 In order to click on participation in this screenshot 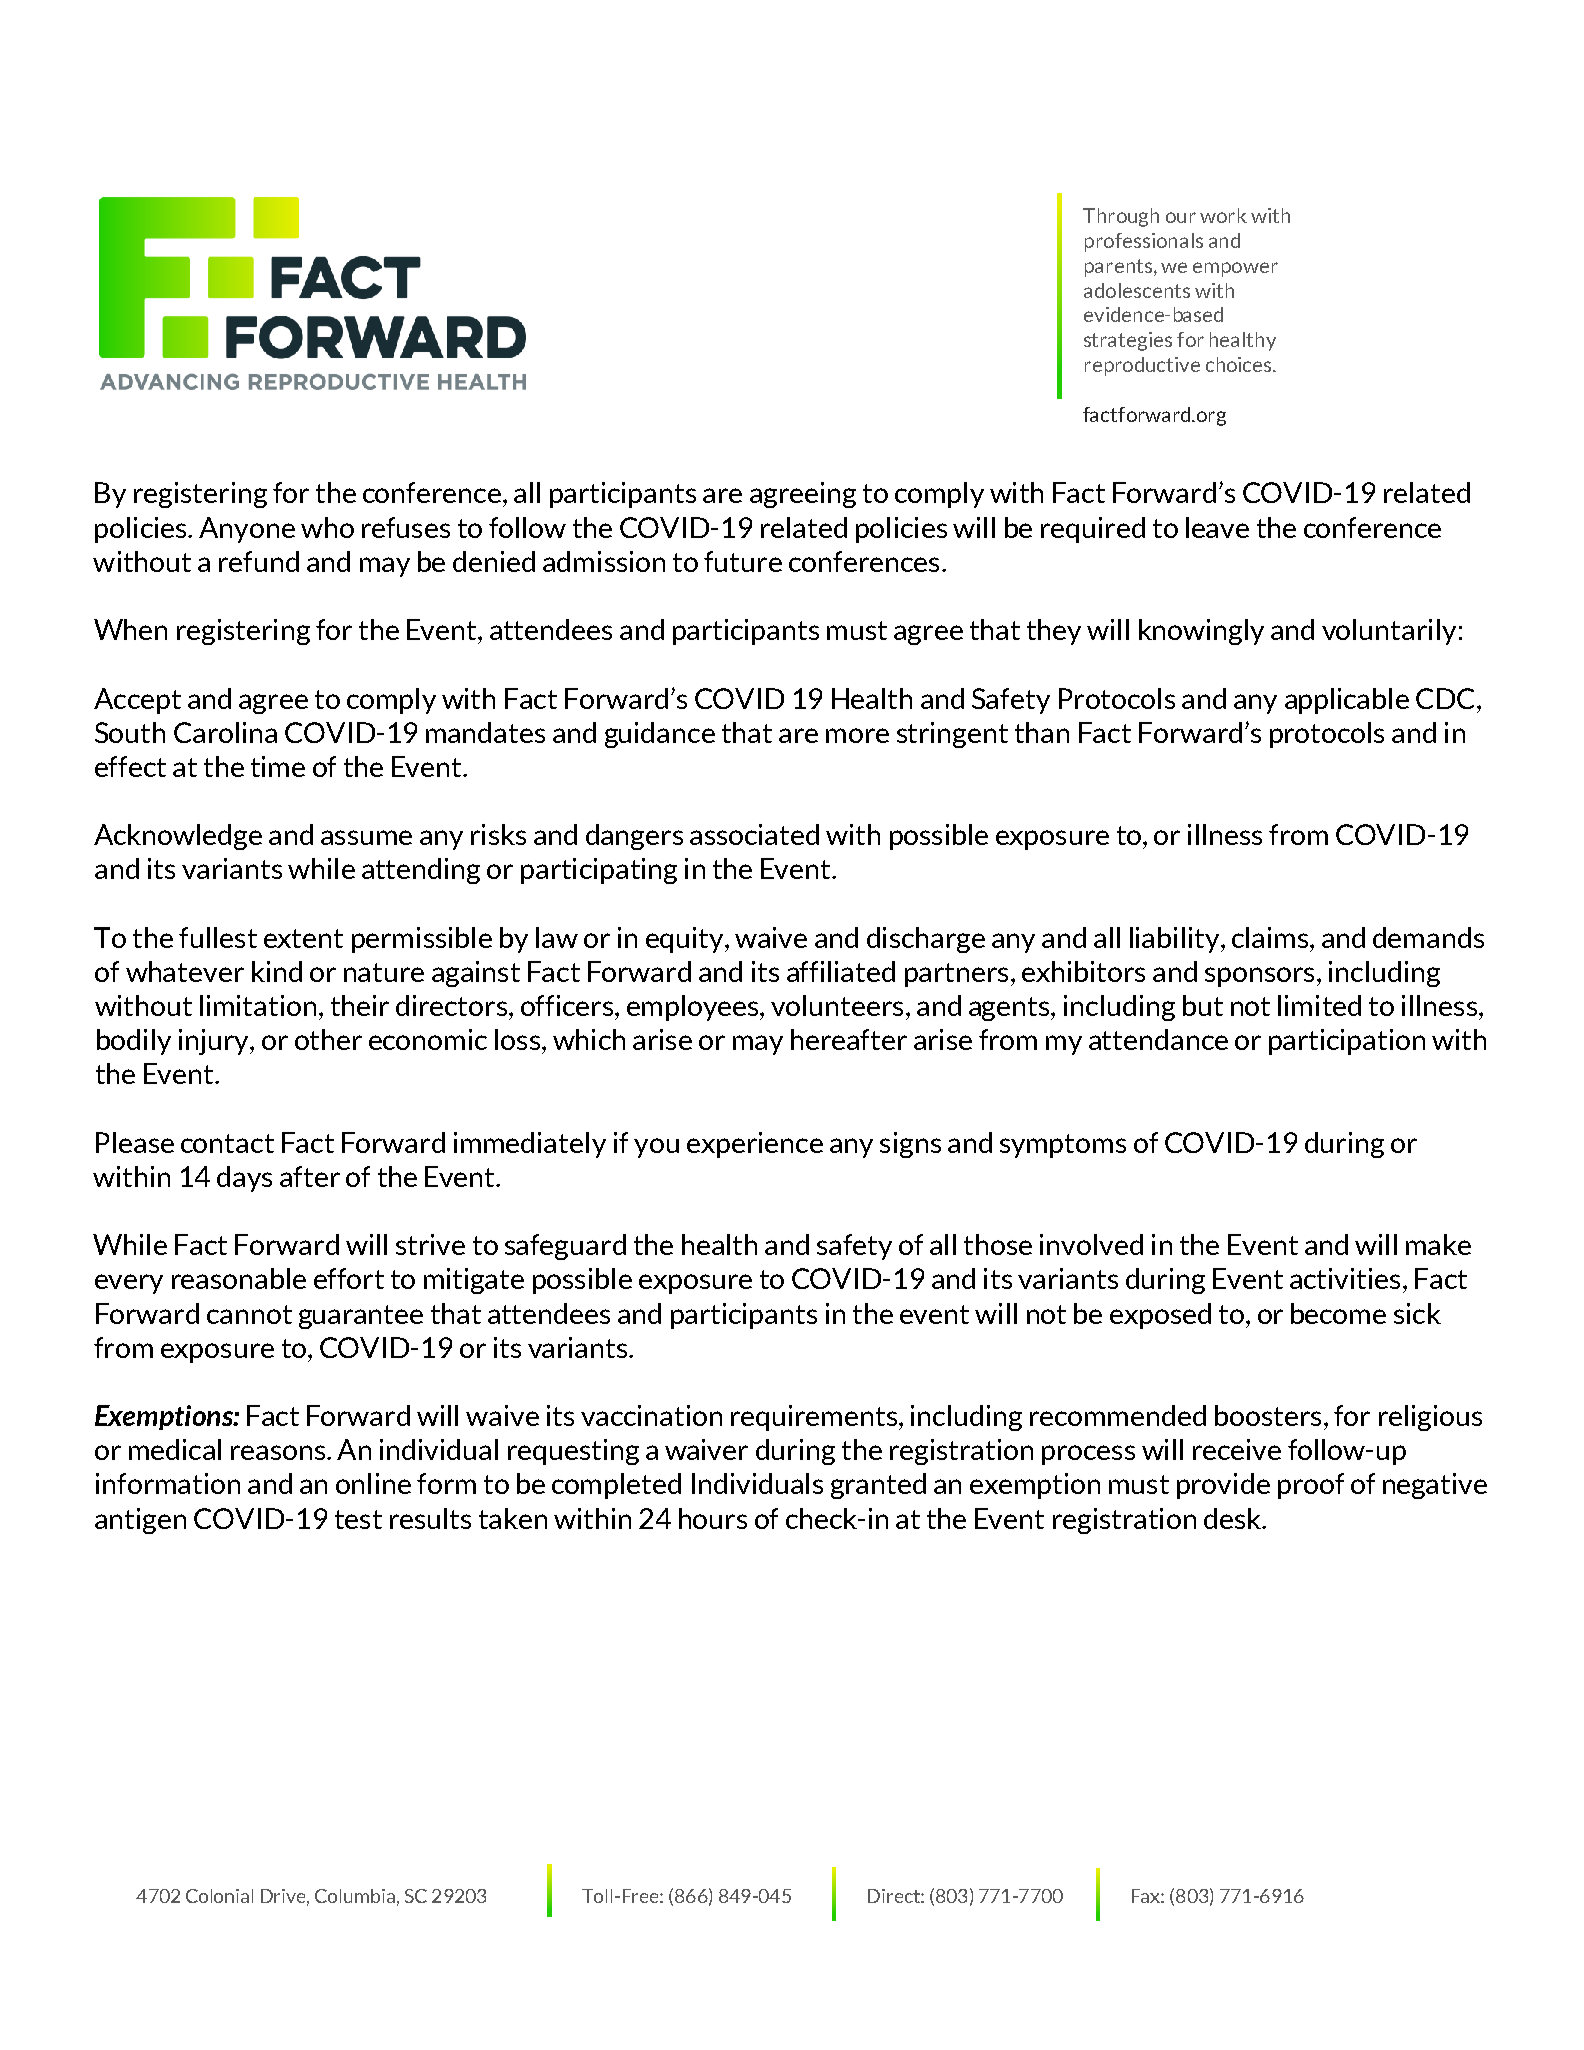, I will do `click(1347, 1042)`.
